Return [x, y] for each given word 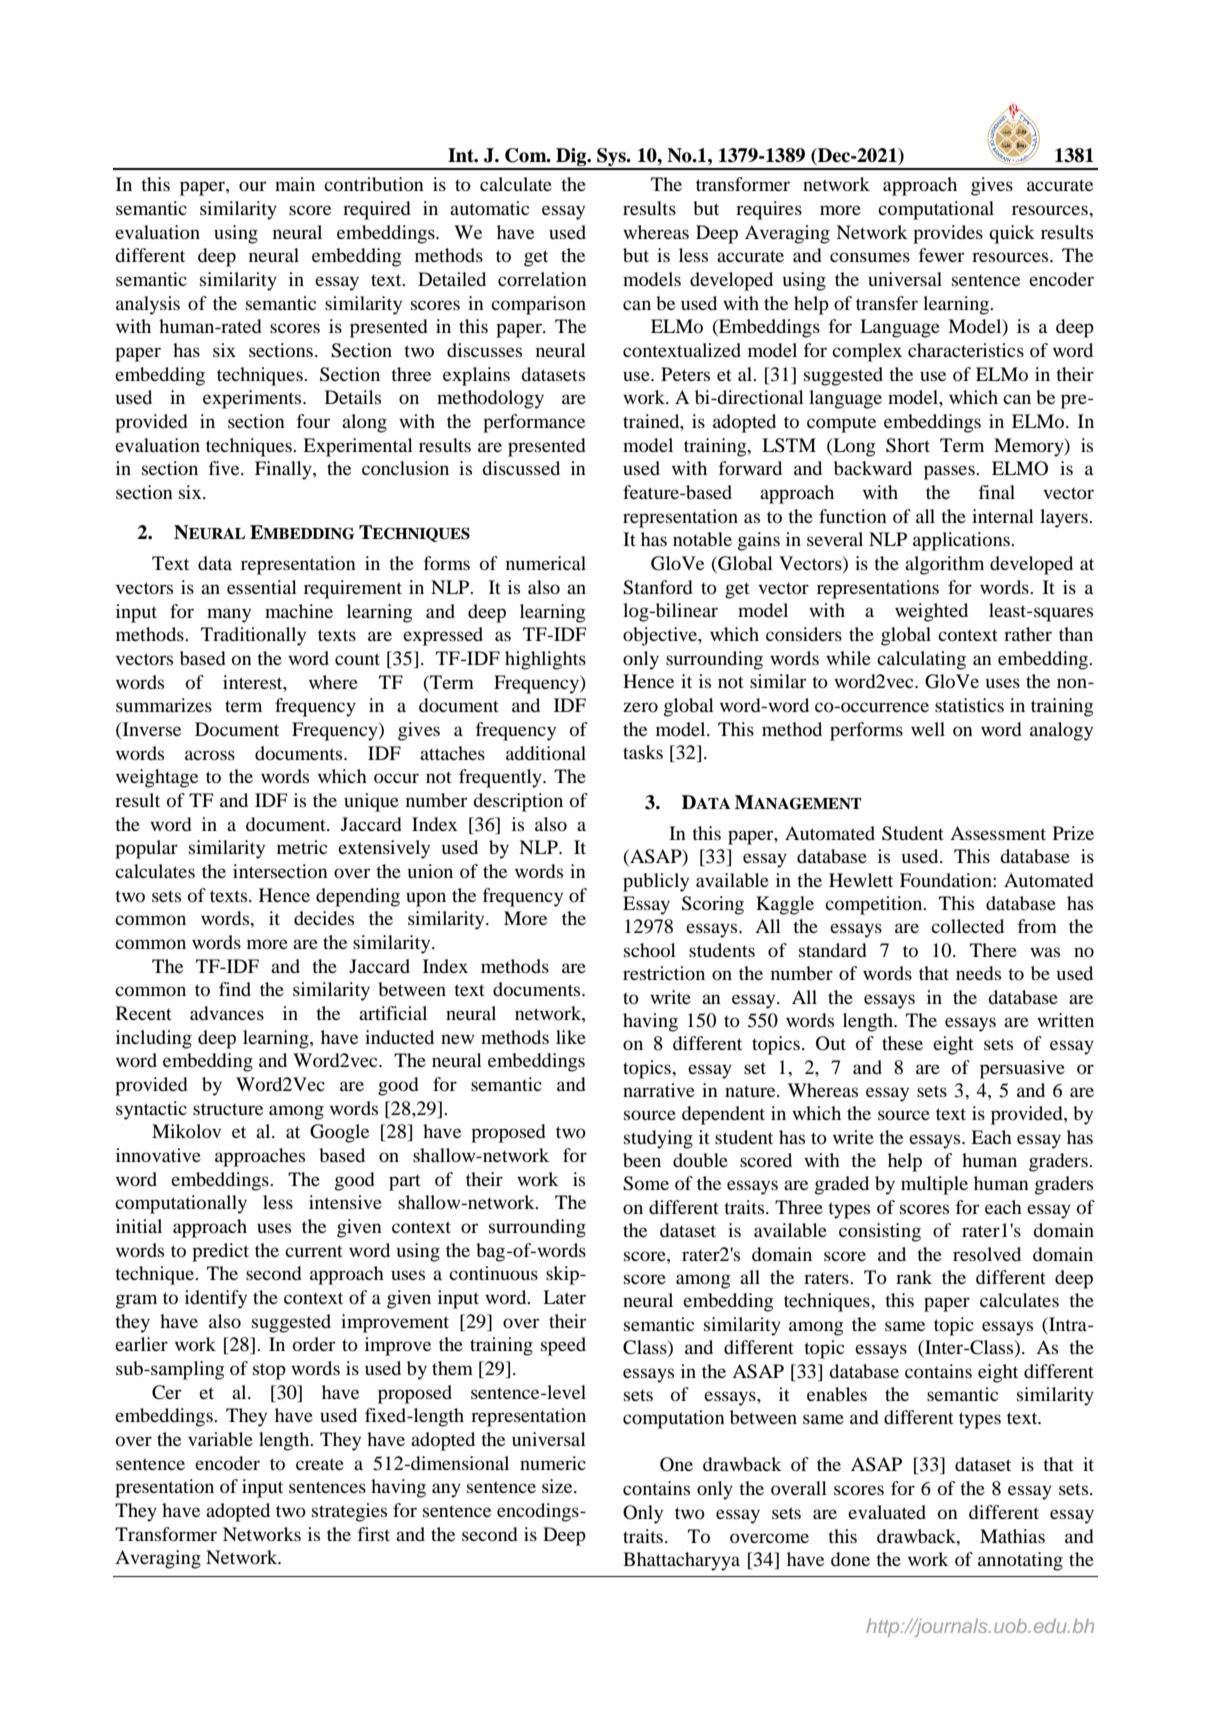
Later [564, 1297]
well [928, 729]
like [571, 1037]
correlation [542, 279]
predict [220, 1252]
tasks [643, 752]
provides [948, 234]
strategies [349, 1512]
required [377, 210]
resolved [987, 1254]
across [210, 755]
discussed [521, 468]
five [225, 468]
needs [978, 973]
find [235, 989]
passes [950, 472]
